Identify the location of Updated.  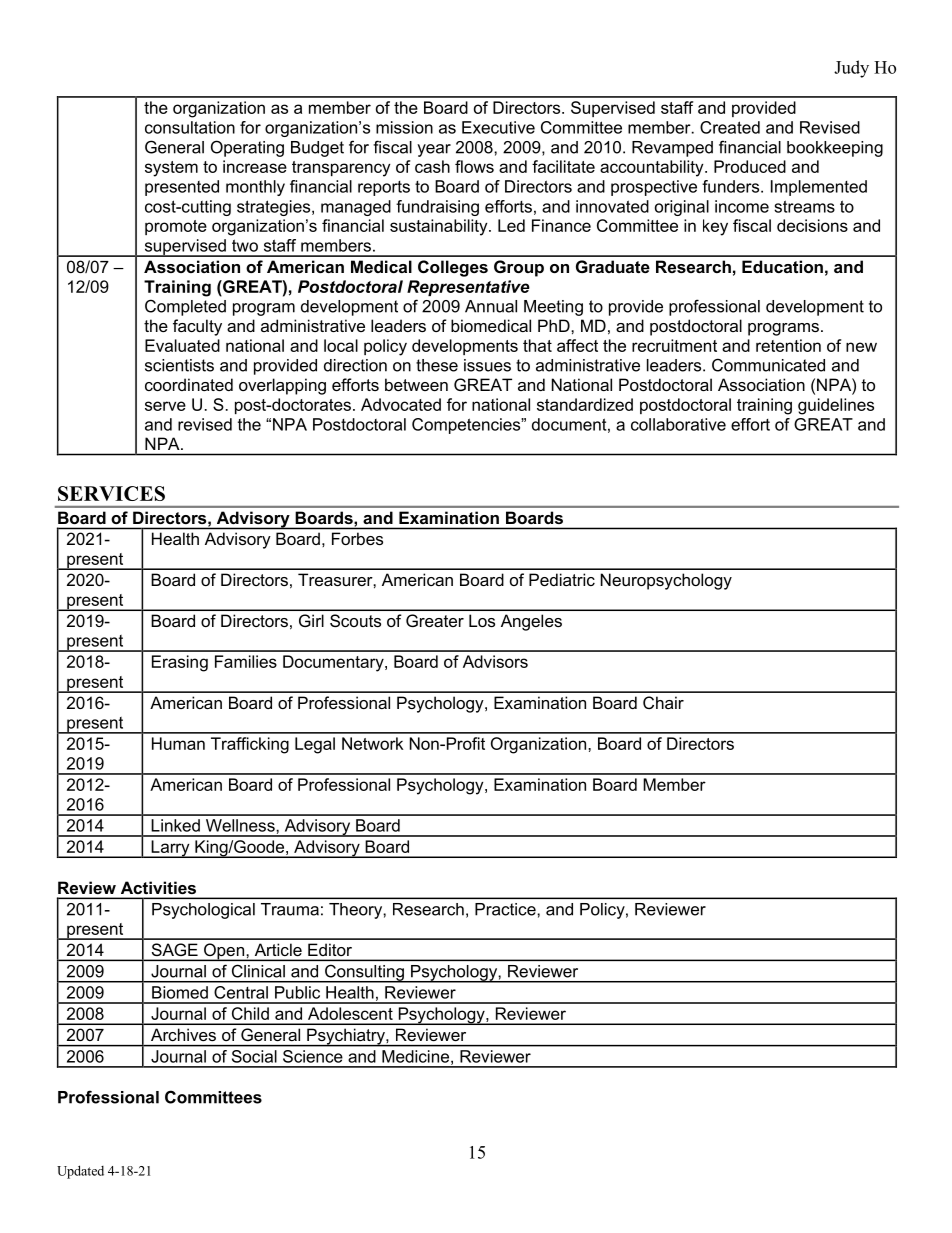
(80, 1172).
